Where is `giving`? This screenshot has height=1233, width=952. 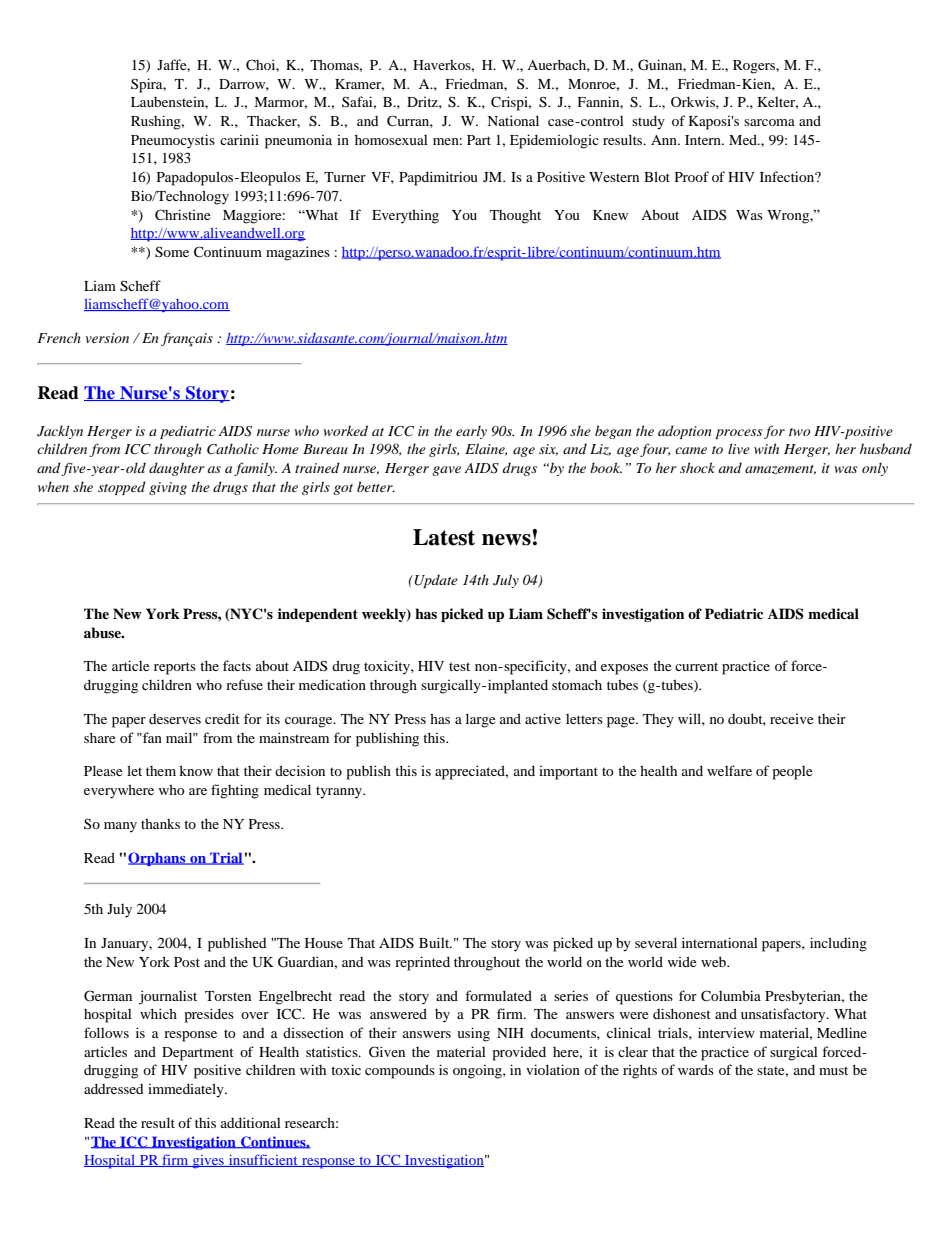 giving is located at coordinates (168, 488).
